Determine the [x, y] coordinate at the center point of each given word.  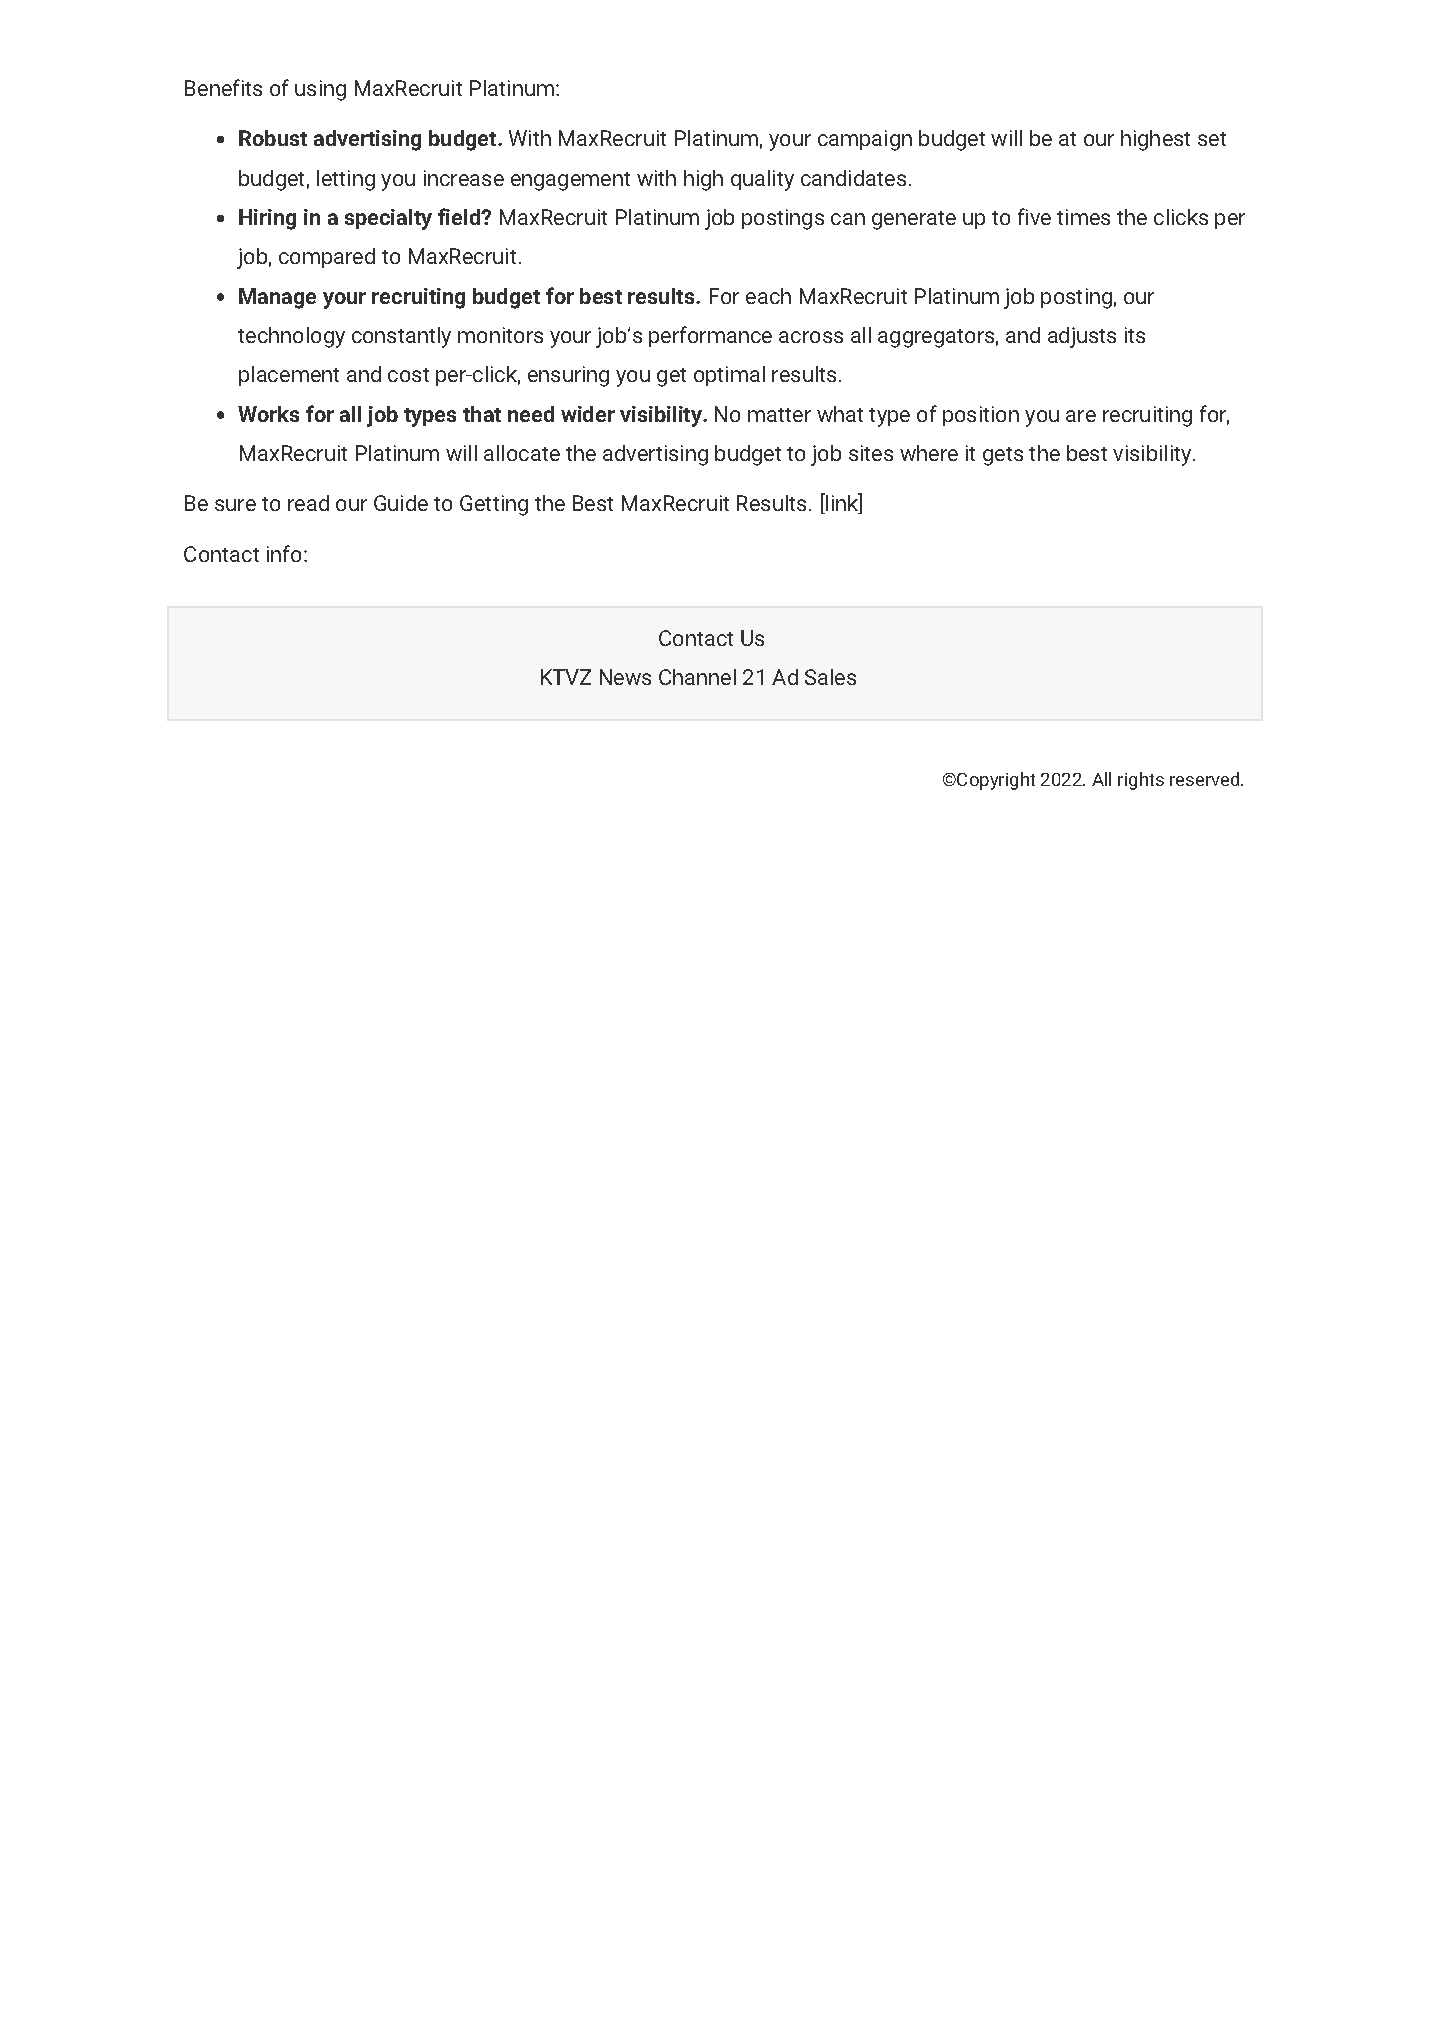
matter [779, 415]
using [320, 90]
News [625, 677]
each [768, 296]
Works [268, 414]
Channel [697, 677]
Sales [830, 677]
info [284, 553]
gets [1003, 456]
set [1212, 139]
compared [327, 258]
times [1083, 217]
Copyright [995, 781]
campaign [865, 140]
